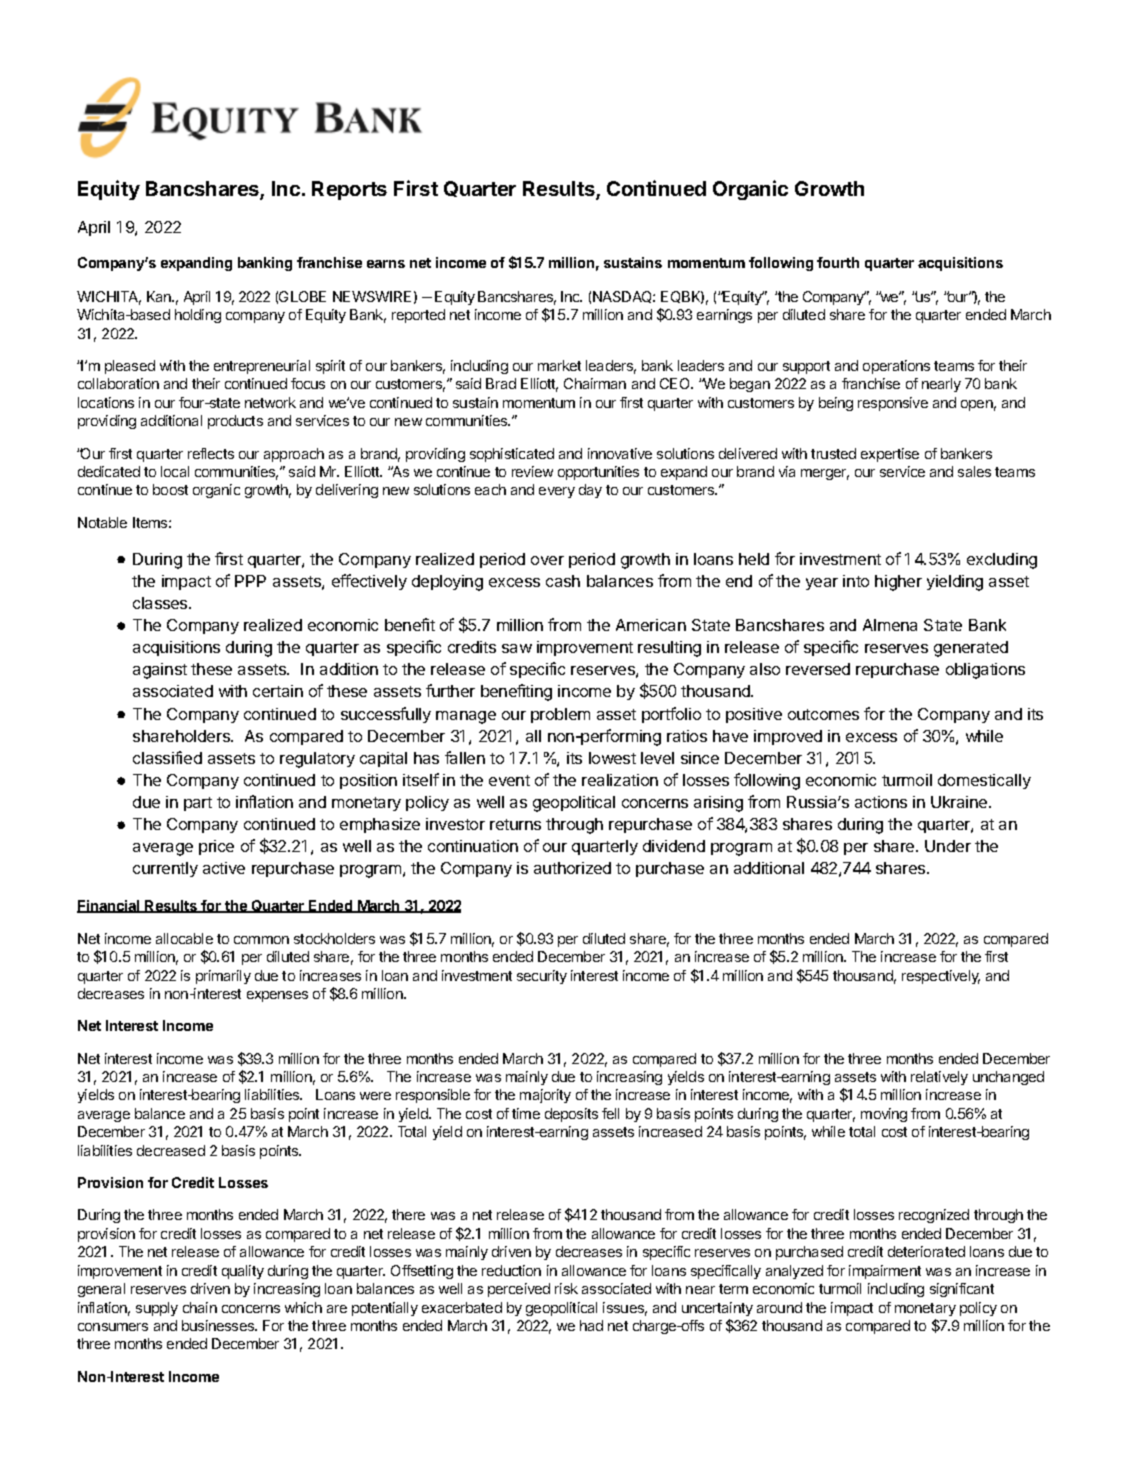  What do you see at coordinates (200, 1307) in the screenshot?
I see `chain` at bounding box center [200, 1307].
